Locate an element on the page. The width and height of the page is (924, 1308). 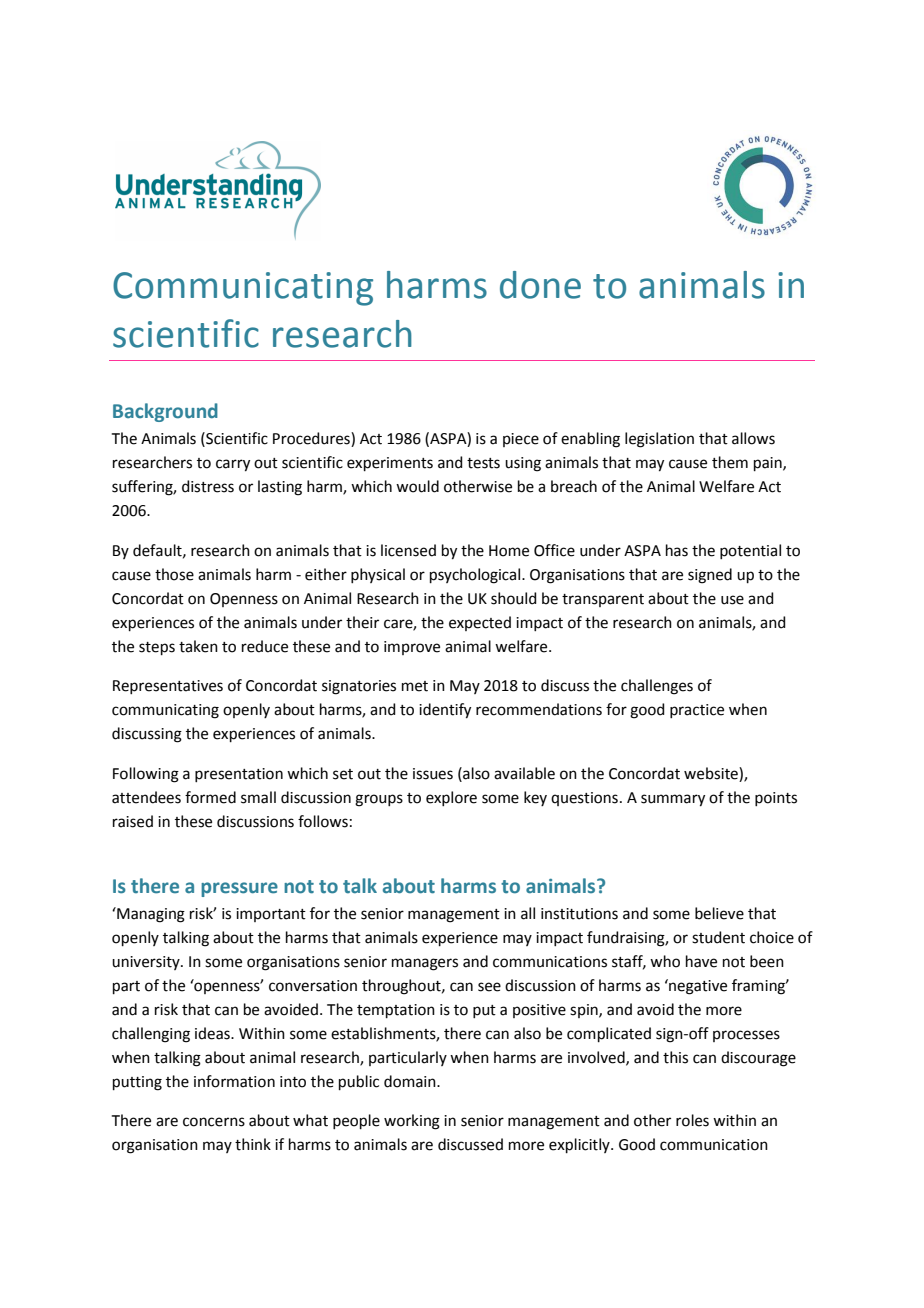
pressure is located at coordinates (239, 889).
